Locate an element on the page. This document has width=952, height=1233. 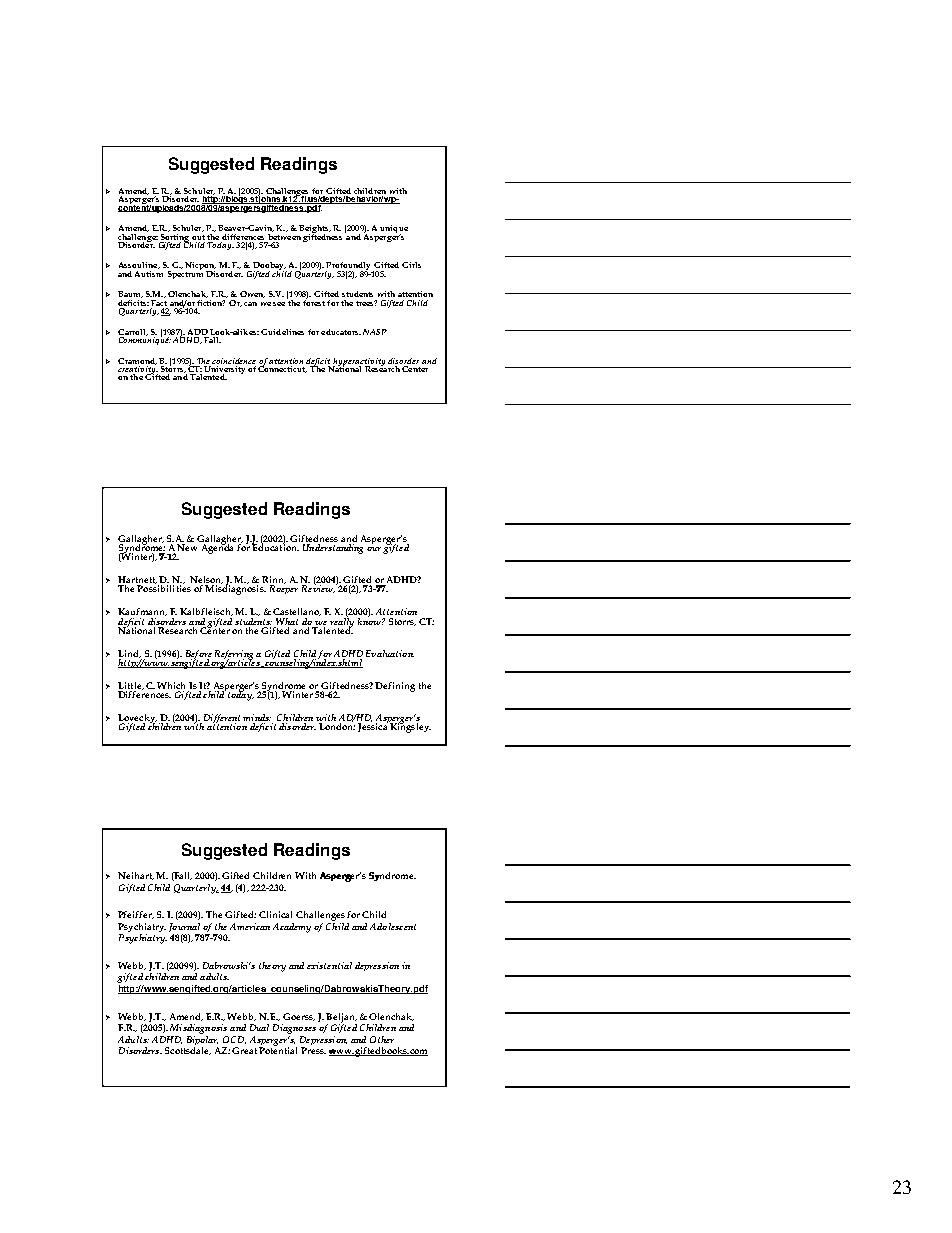
Autism is located at coordinates (149, 272).
